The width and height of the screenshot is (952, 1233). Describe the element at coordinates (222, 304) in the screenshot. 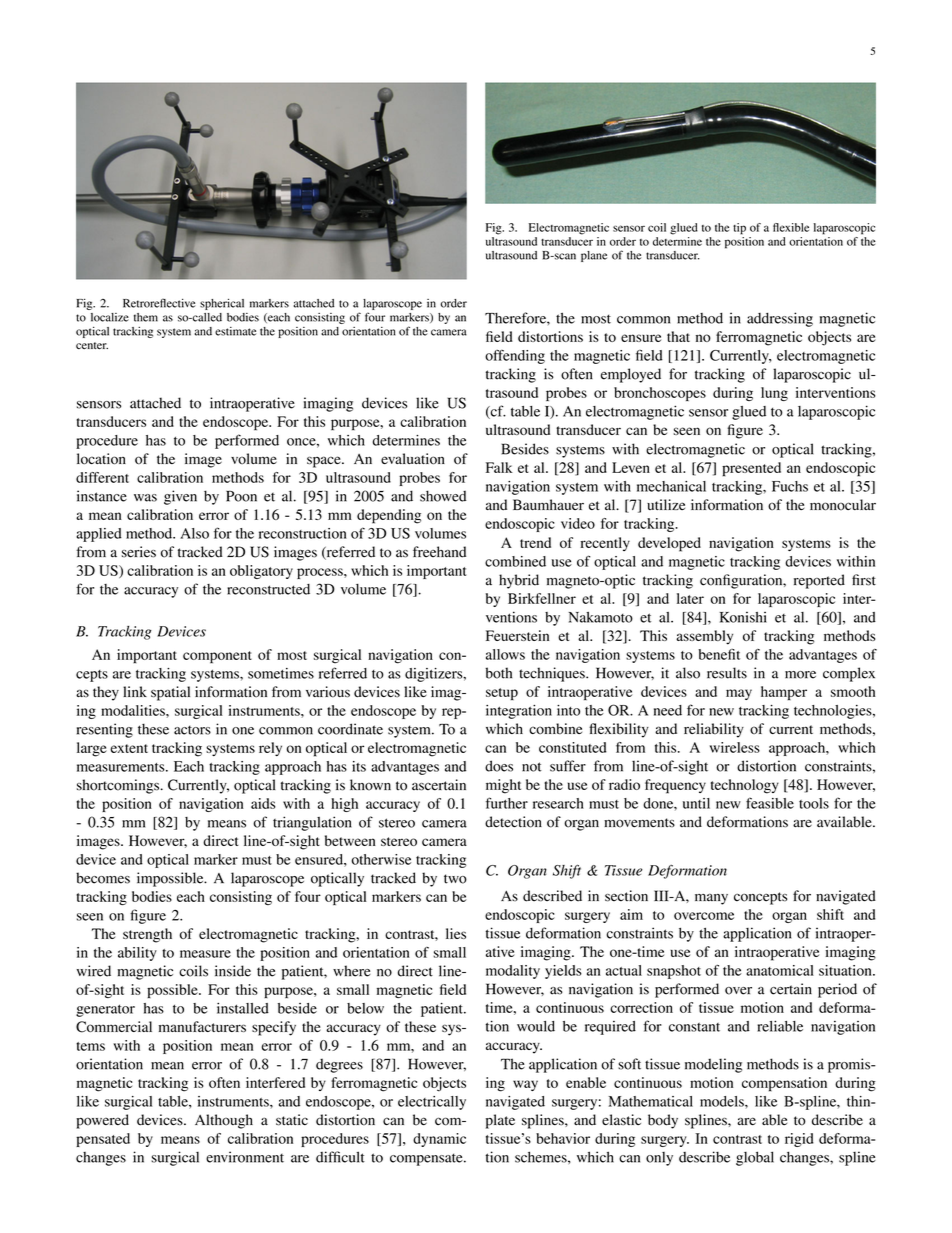

I see `spherical` at that location.
